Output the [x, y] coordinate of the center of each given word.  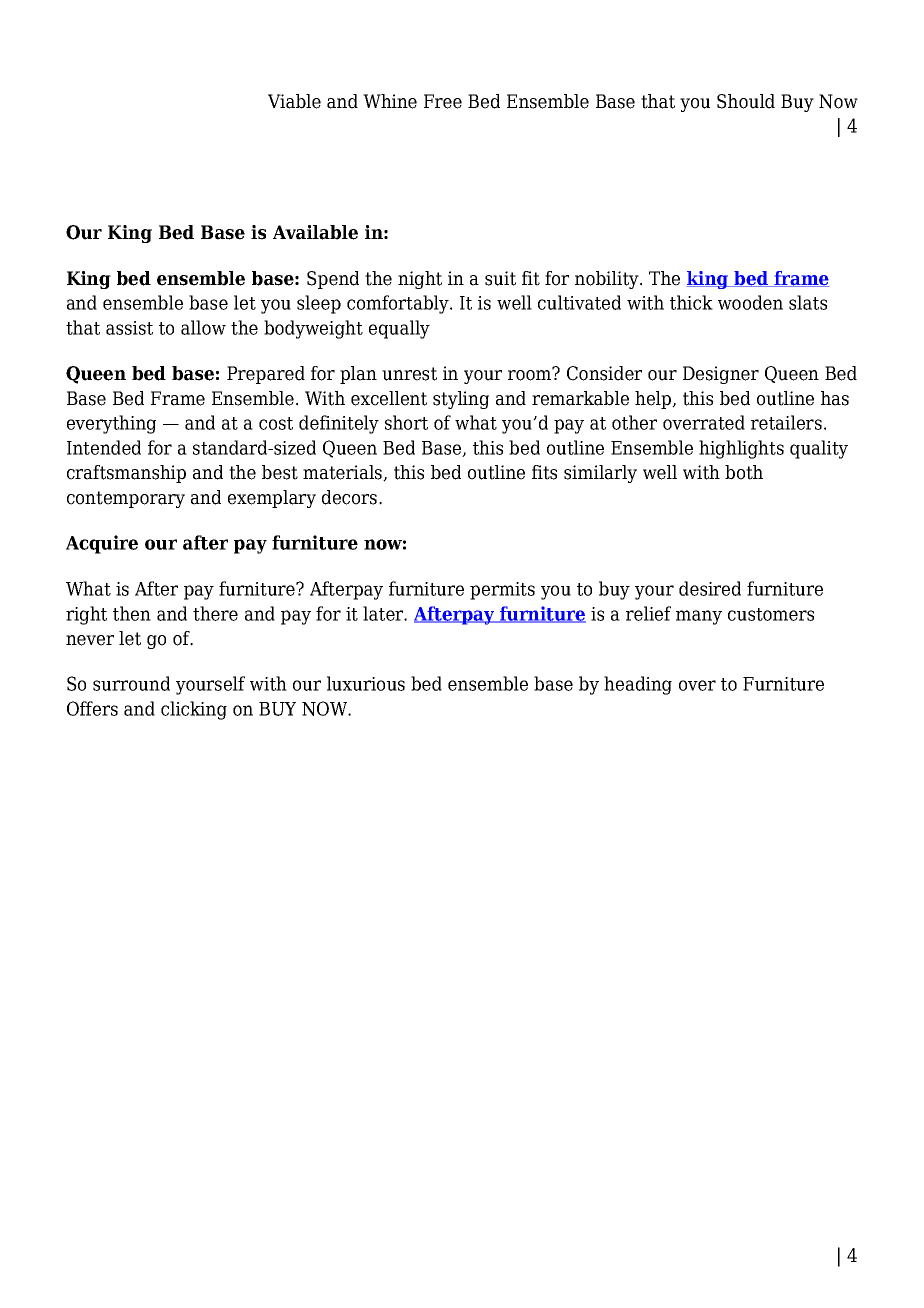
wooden [750, 302]
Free [443, 101]
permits [502, 591]
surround [131, 683]
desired [710, 588]
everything [111, 424]
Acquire [102, 544]
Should [746, 101]
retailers [786, 422]
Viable [294, 101]
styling [461, 400]
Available [315, 232]
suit [500, 278]
